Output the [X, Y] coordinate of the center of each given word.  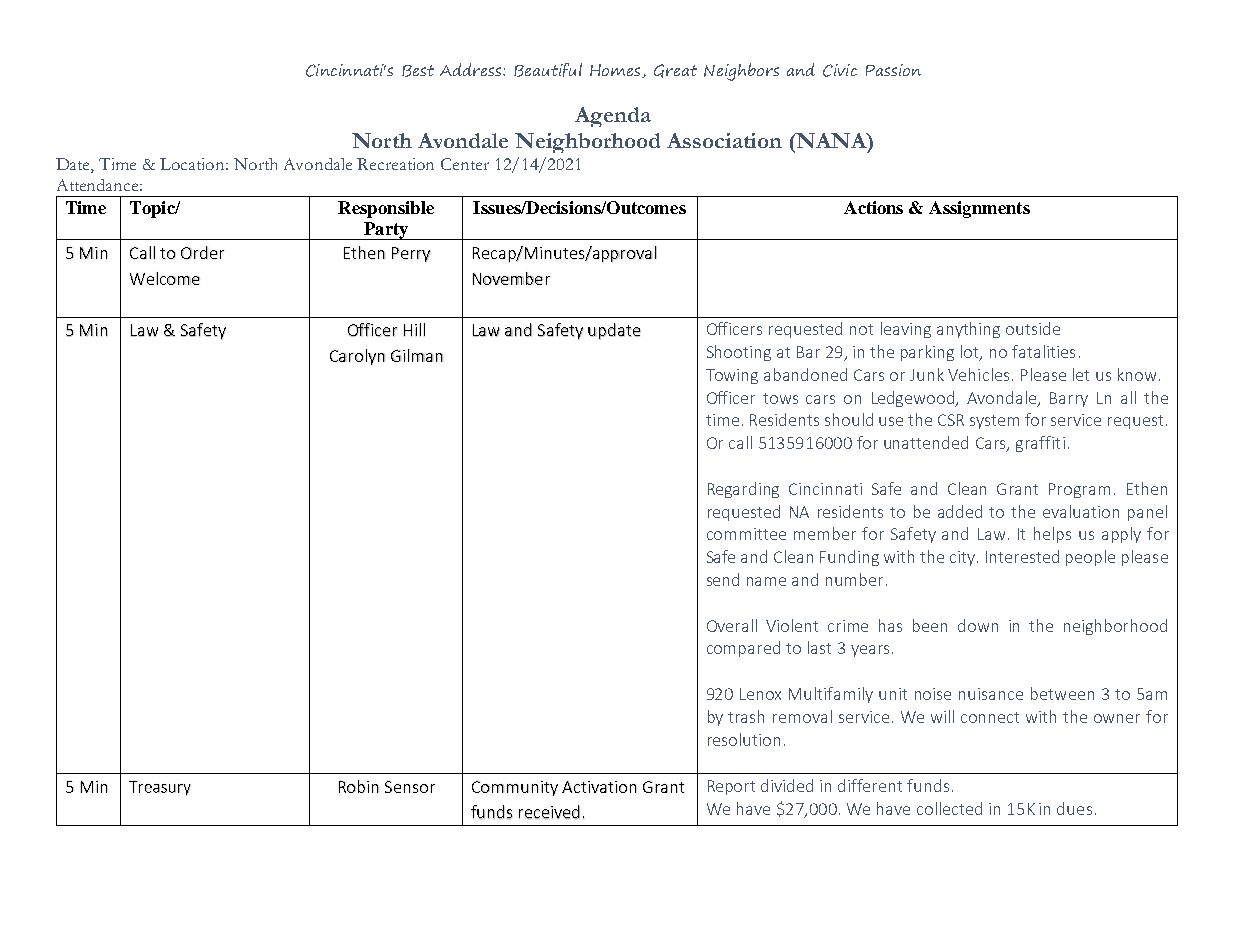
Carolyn [357, 357]
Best [418, 71]
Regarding [743, 490]
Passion [893, 70]
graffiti [1040, 444]
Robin [359, 786]
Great [675, 71]
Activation [599, 787]
